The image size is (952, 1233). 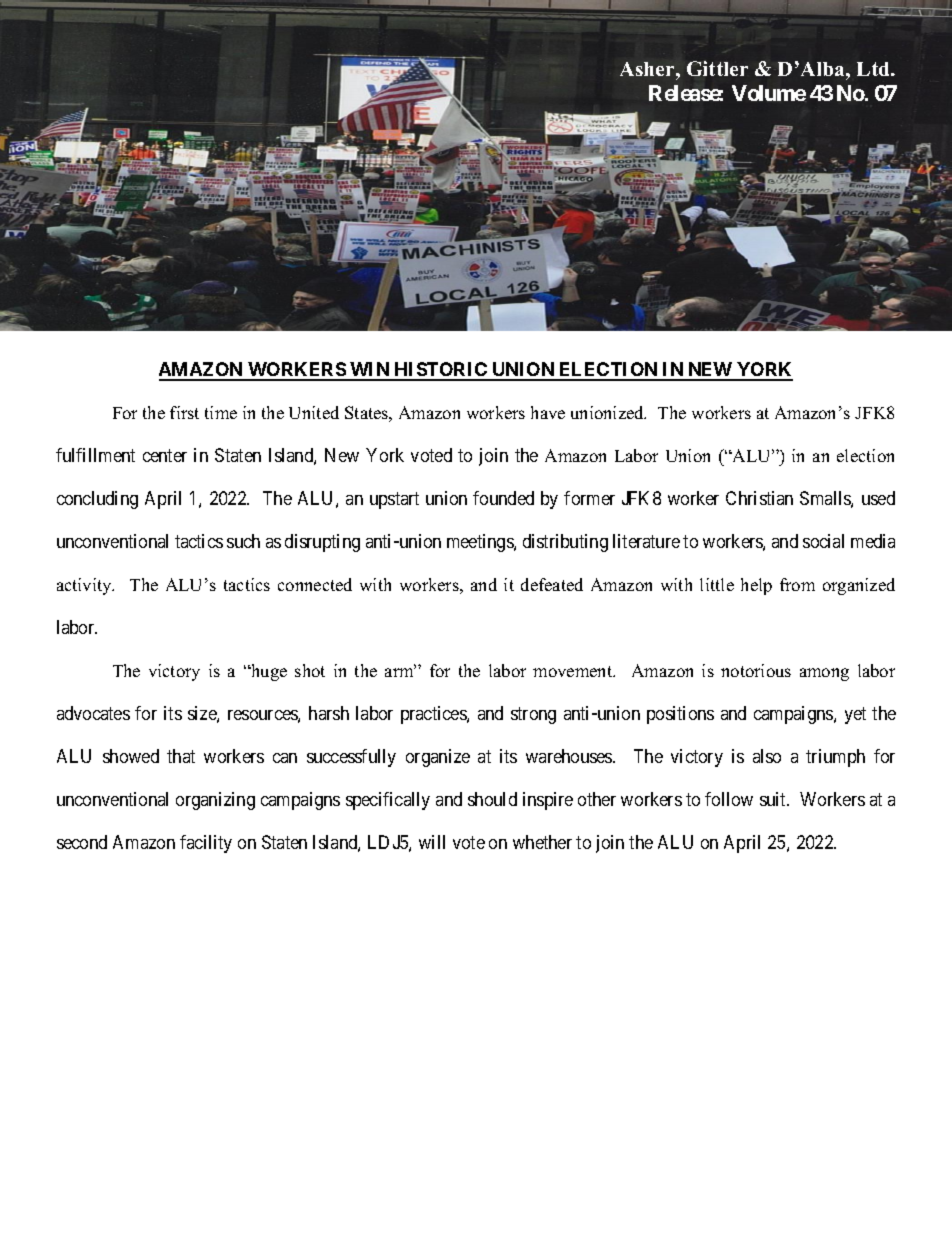 I want to click on should, so click(x=492, y=799).
